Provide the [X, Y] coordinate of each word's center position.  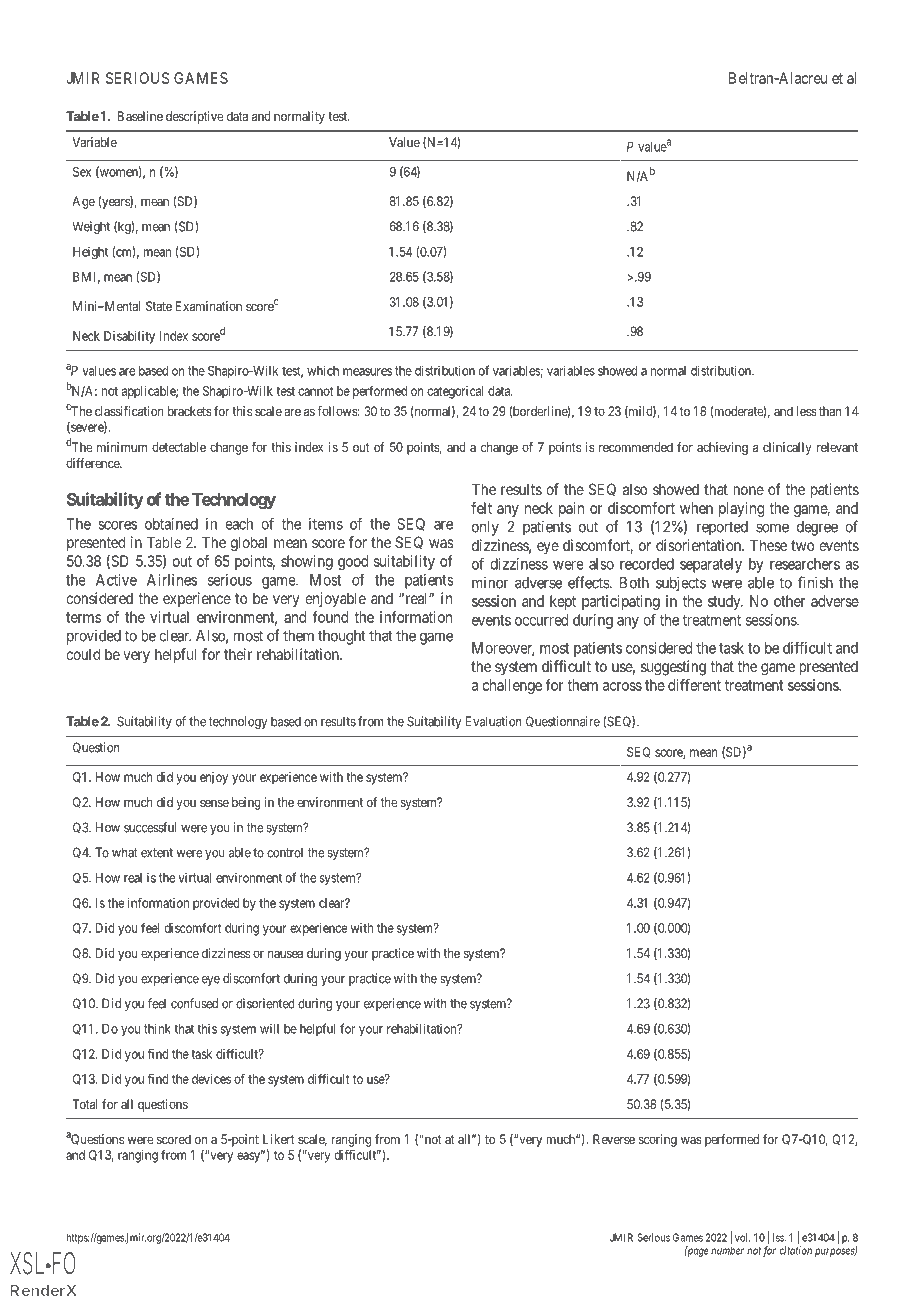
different [694, 685]
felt [481, 508]
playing [741, 509]
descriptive [195, 117]
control [285, 852]
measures [367, 372]
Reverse [614, 1139]
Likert [279, 1139]
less [807, 411]
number [727, 1250]
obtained [171, 524]
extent [157, 853]
